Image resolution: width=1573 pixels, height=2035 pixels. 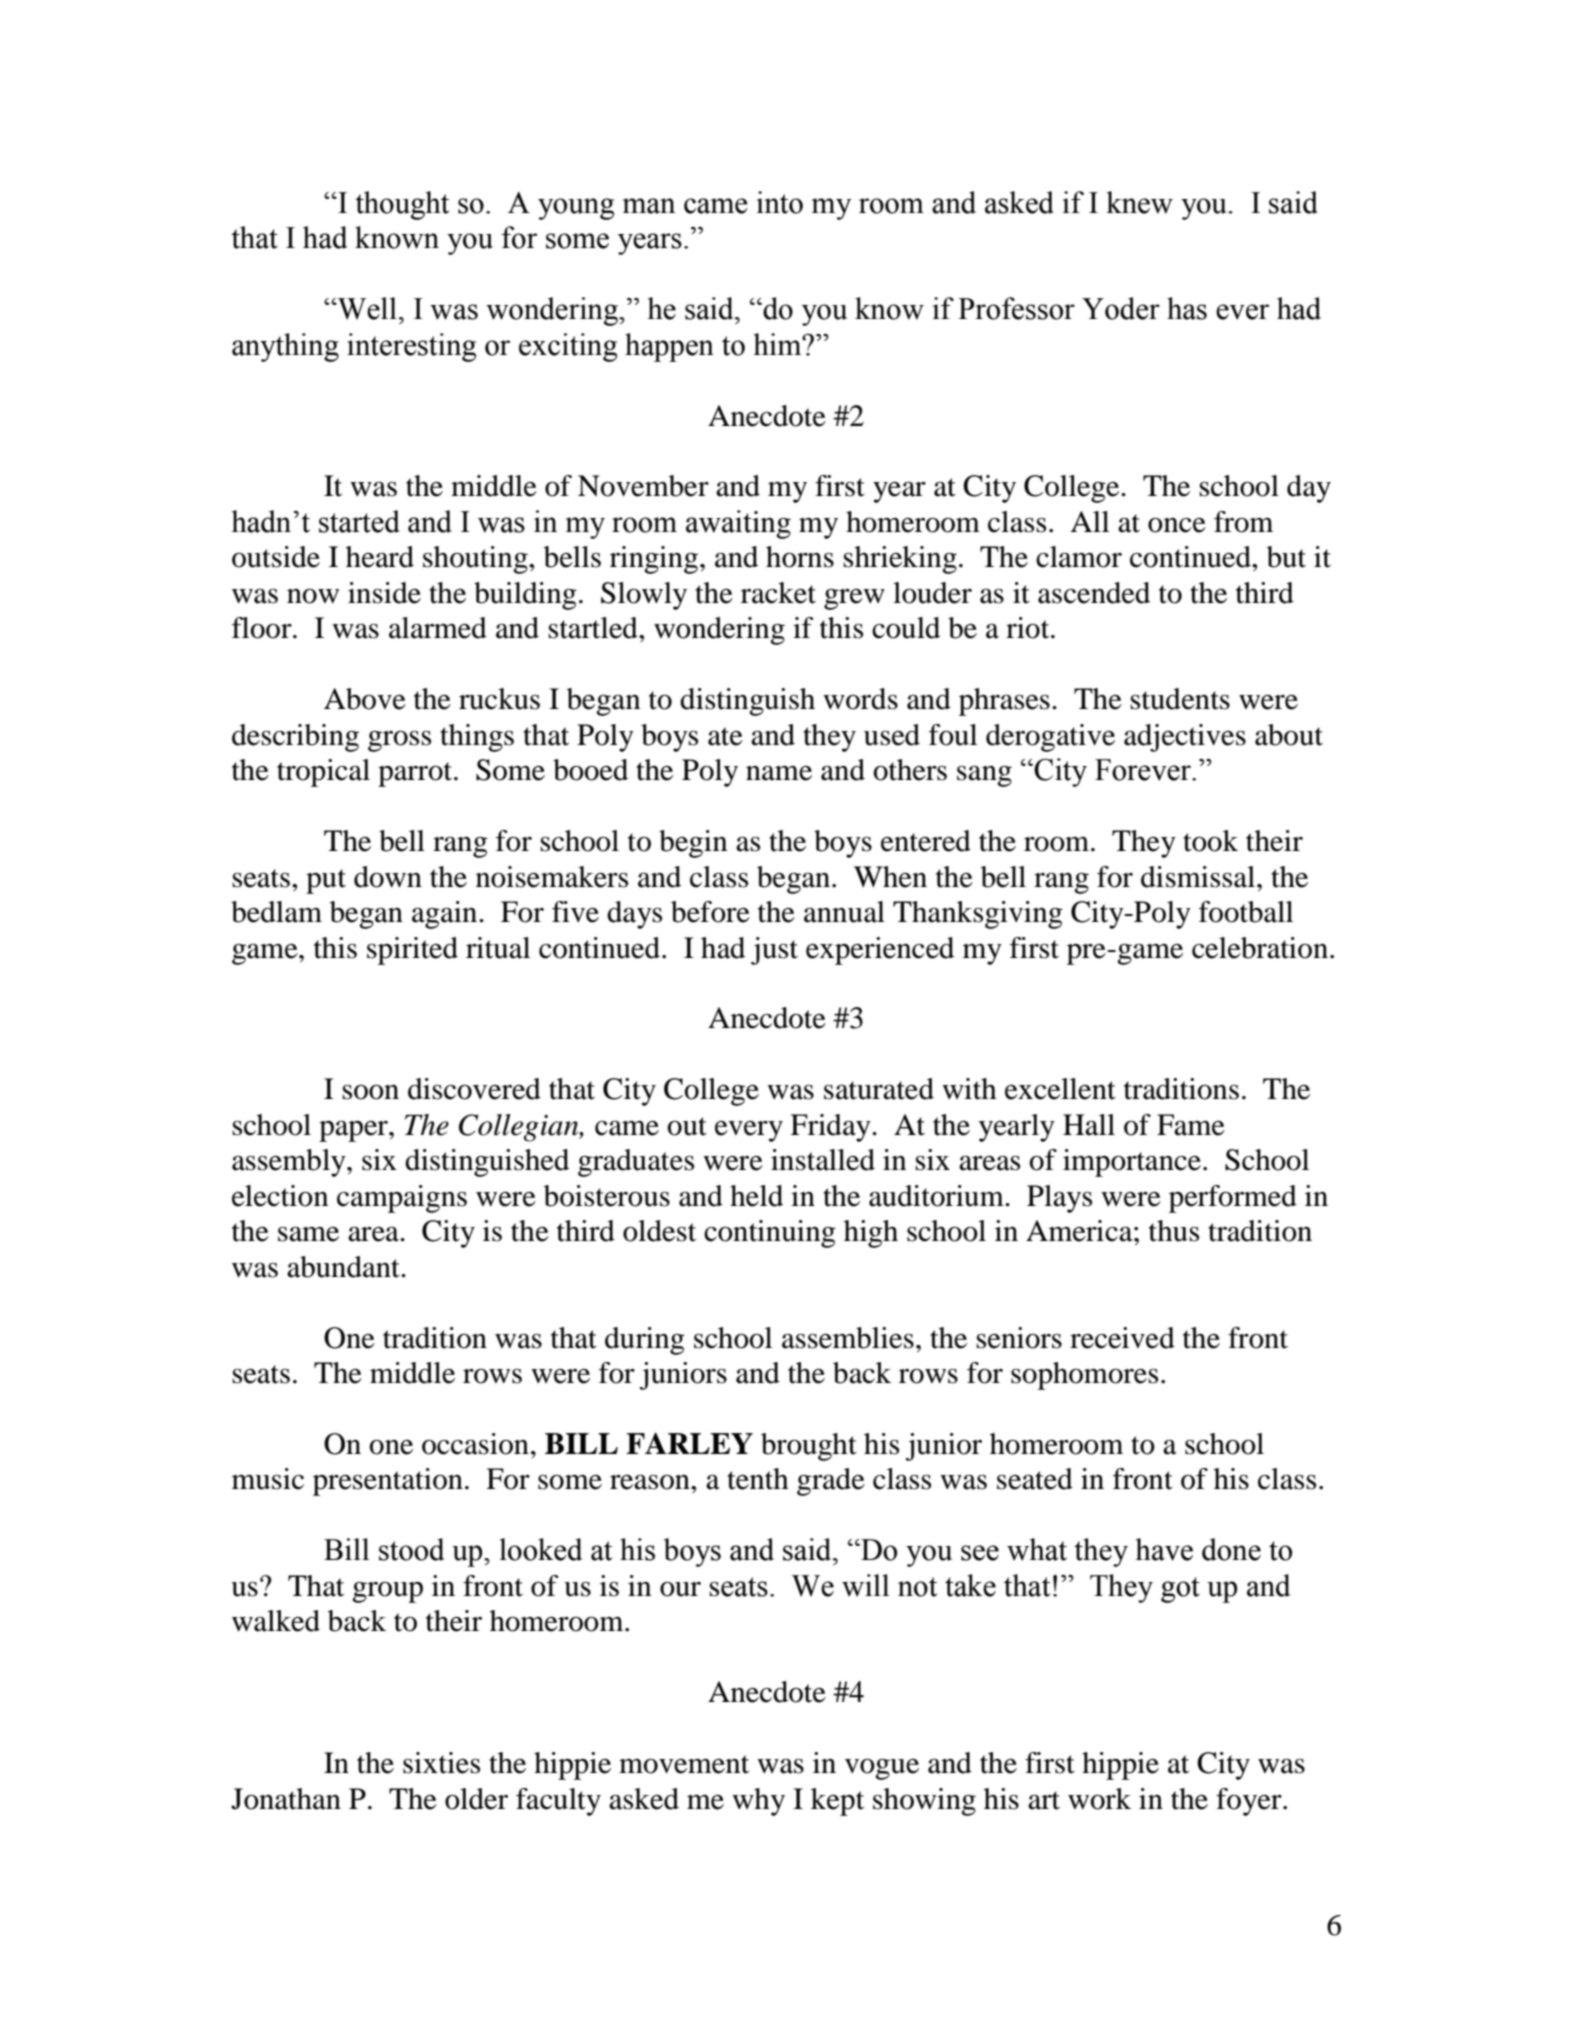 What do you see at coordinates (1094, 593) in the image?
I see `ascended` at bounding box center [1094, 593].
